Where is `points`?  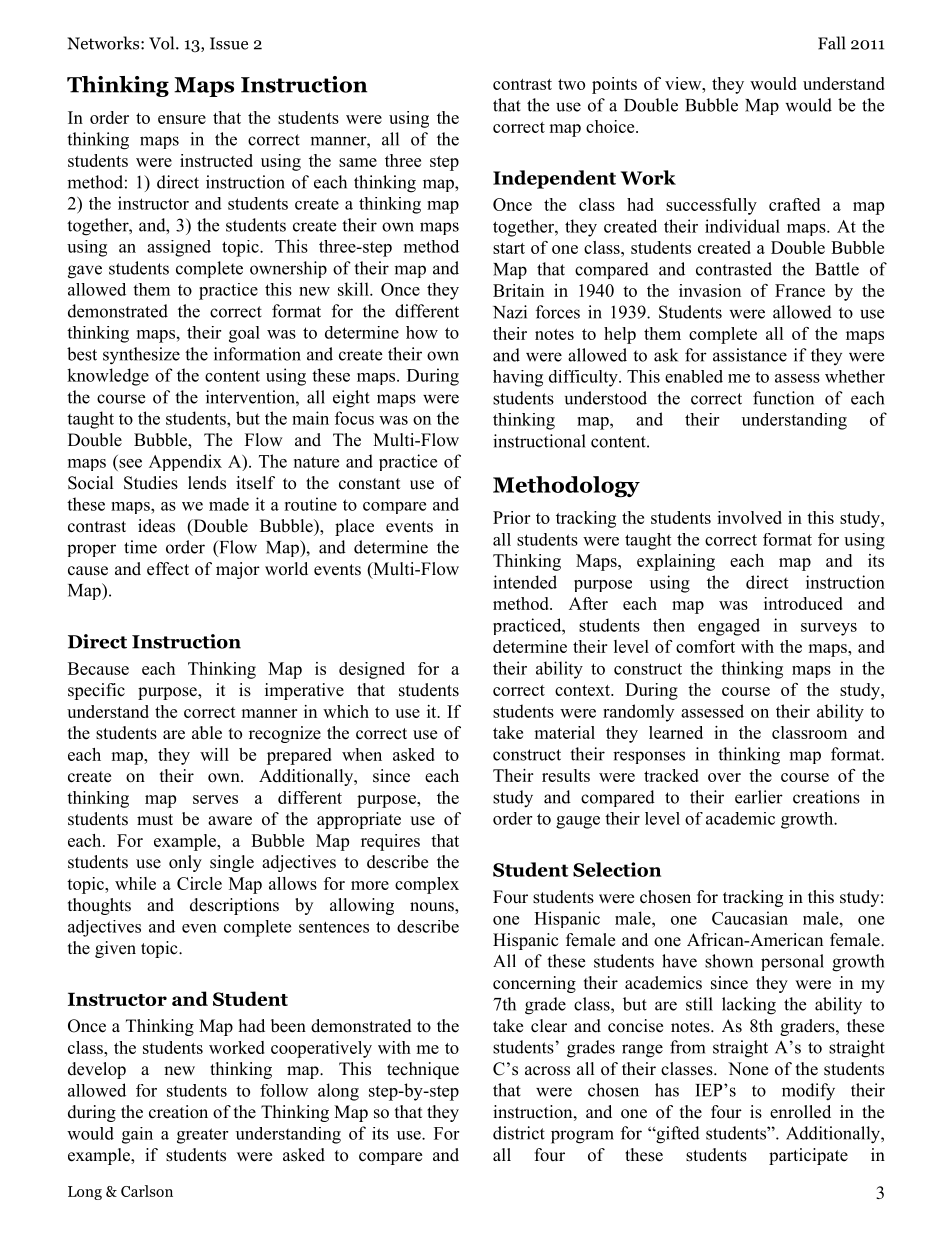
points is located at coordinates (614, 85).
